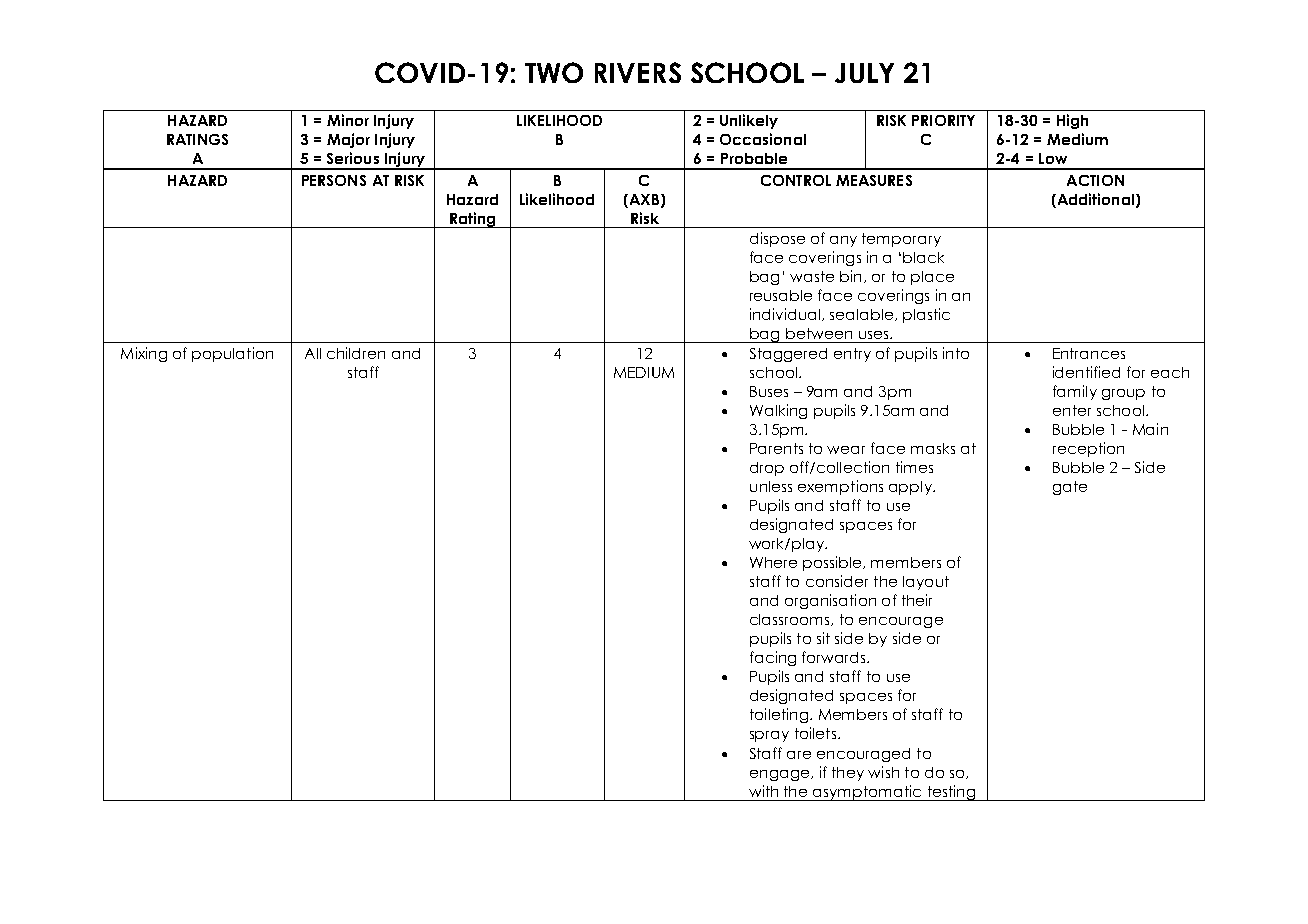  I want to click on with, so click(763, 791).
